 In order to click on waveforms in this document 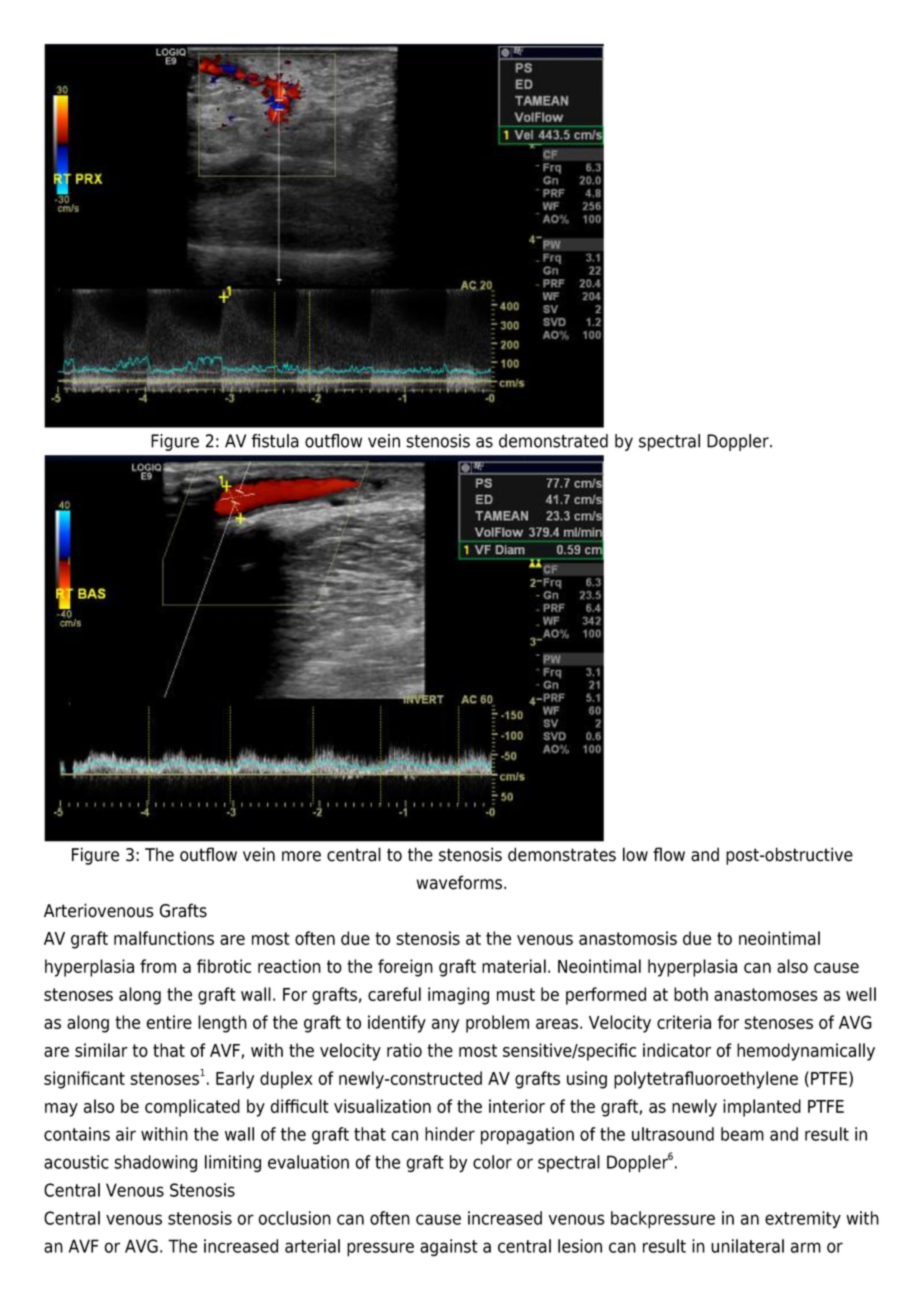, I will do `click(459, 882)`.
